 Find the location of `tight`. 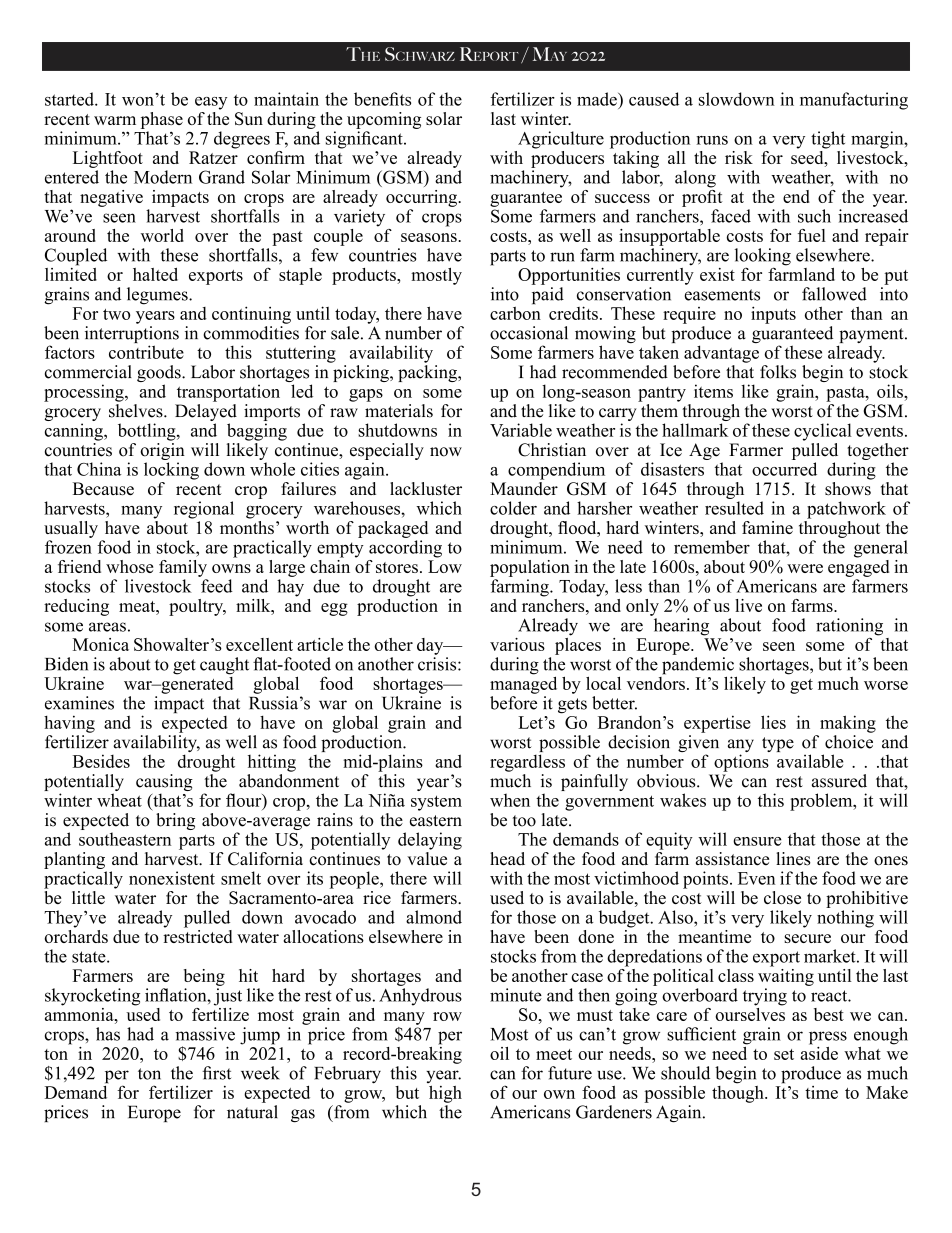

tight is located at coordinates (828, 140).
